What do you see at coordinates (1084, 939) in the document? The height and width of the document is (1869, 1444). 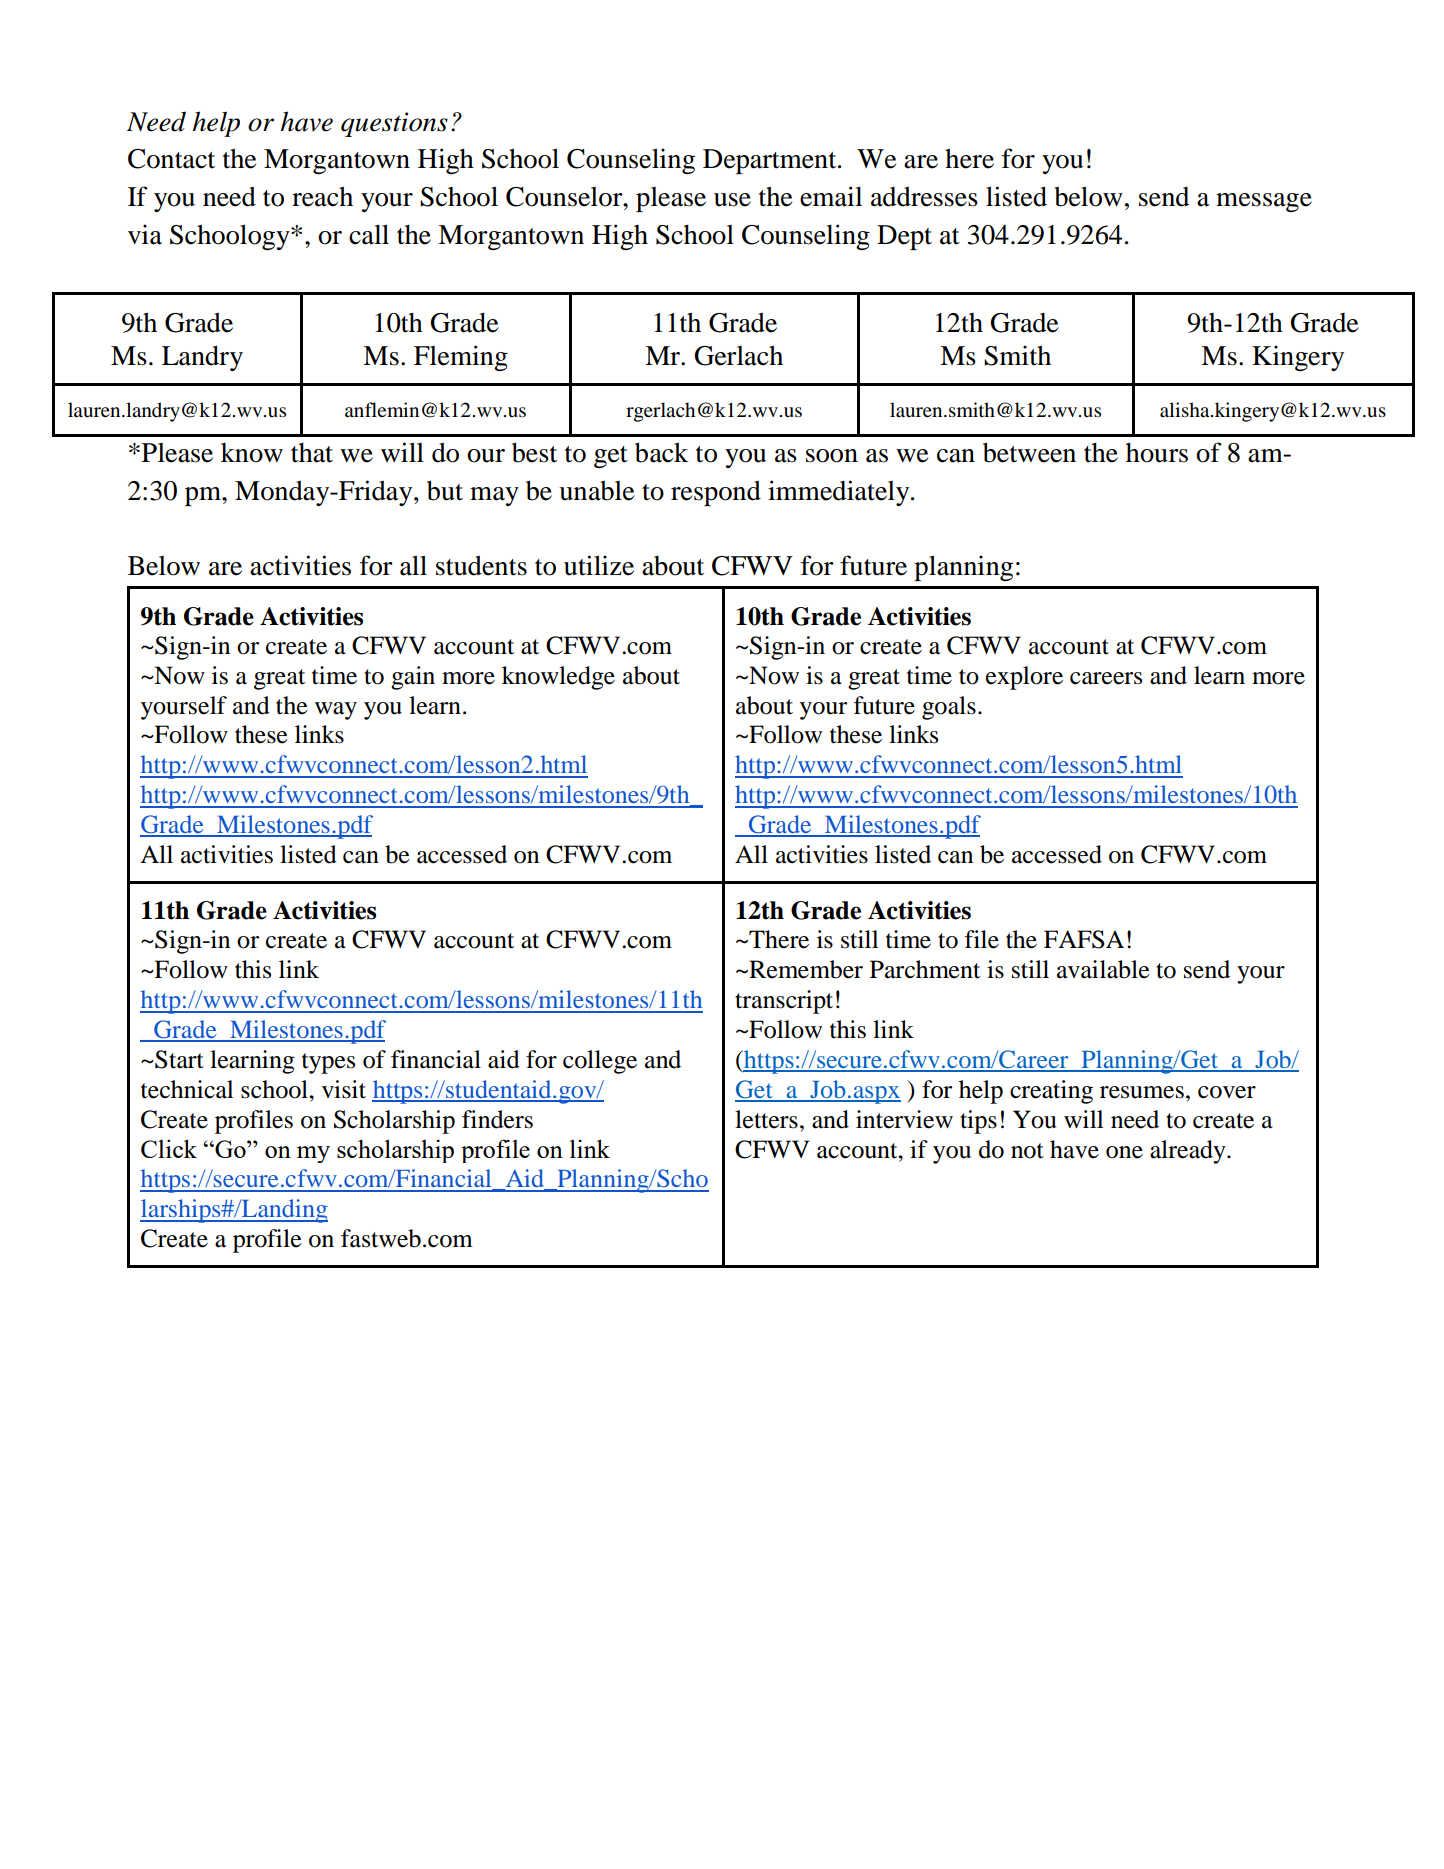 I see `FAFSA` at bounding box center [1084, 939].
